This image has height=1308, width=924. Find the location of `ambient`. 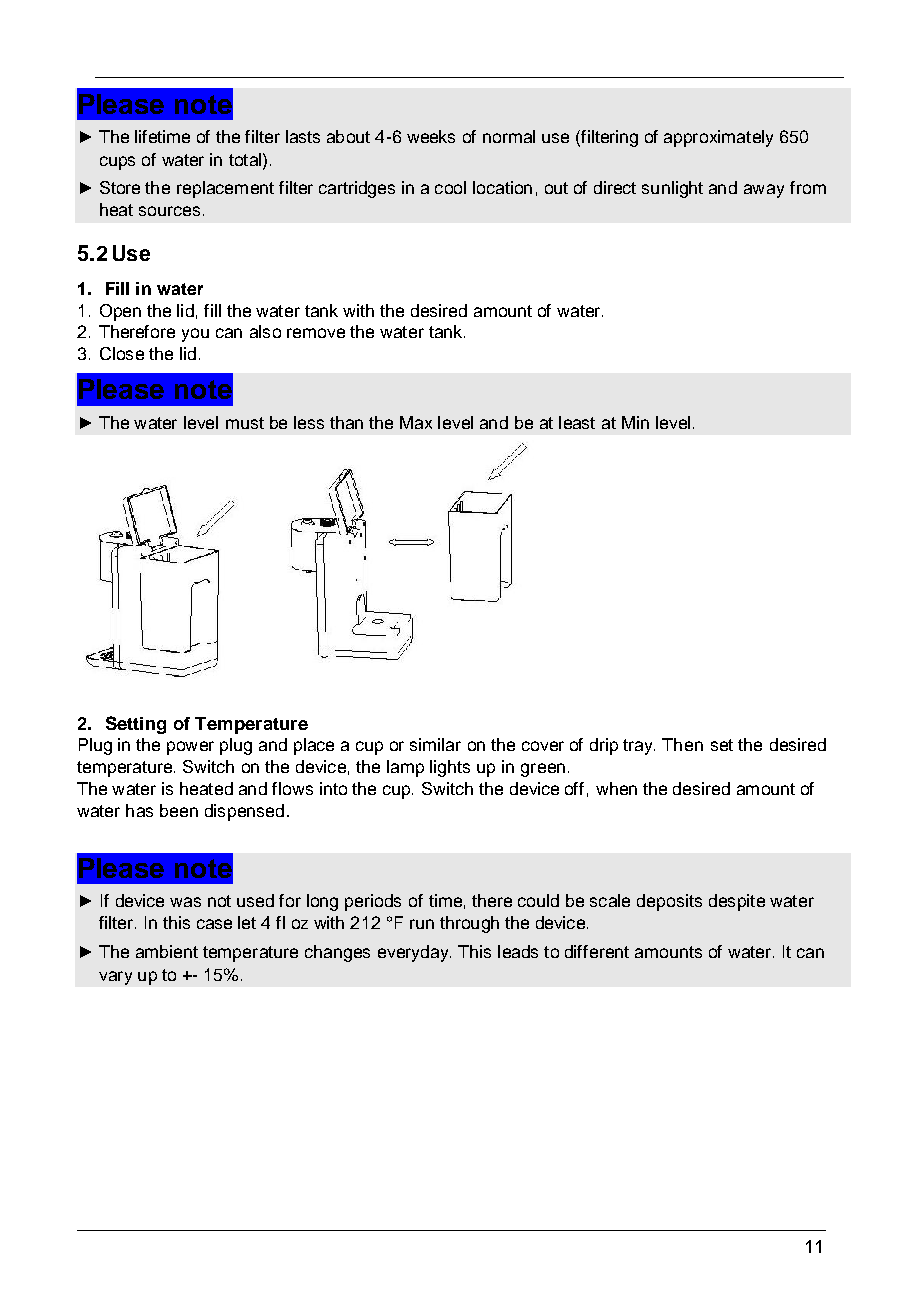

ambient is located at coordinates (167, 951).
